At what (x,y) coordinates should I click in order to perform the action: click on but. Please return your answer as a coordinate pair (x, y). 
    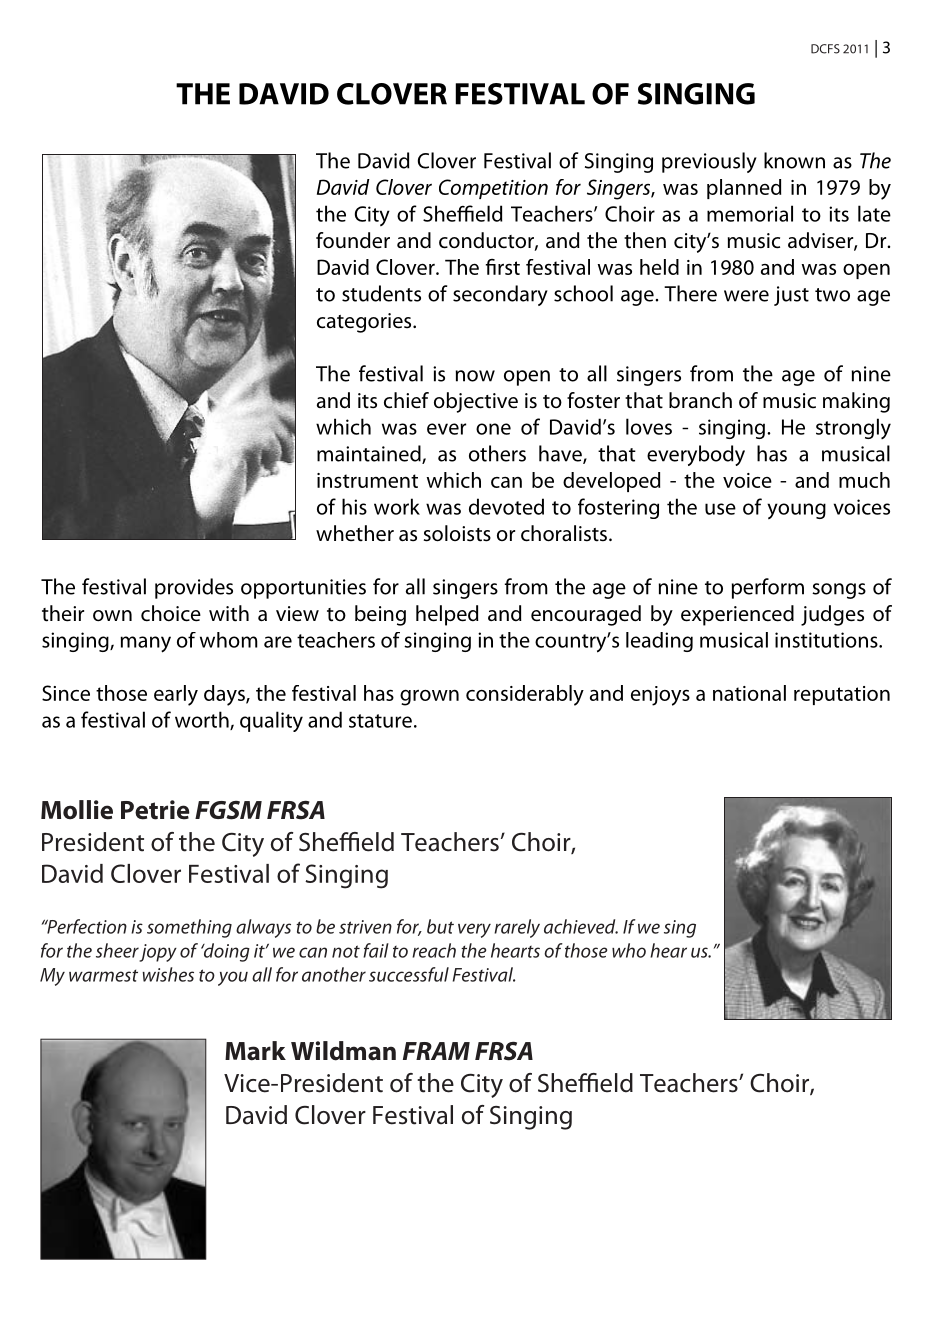
    Looking at the image, I should click on (440, 926).
